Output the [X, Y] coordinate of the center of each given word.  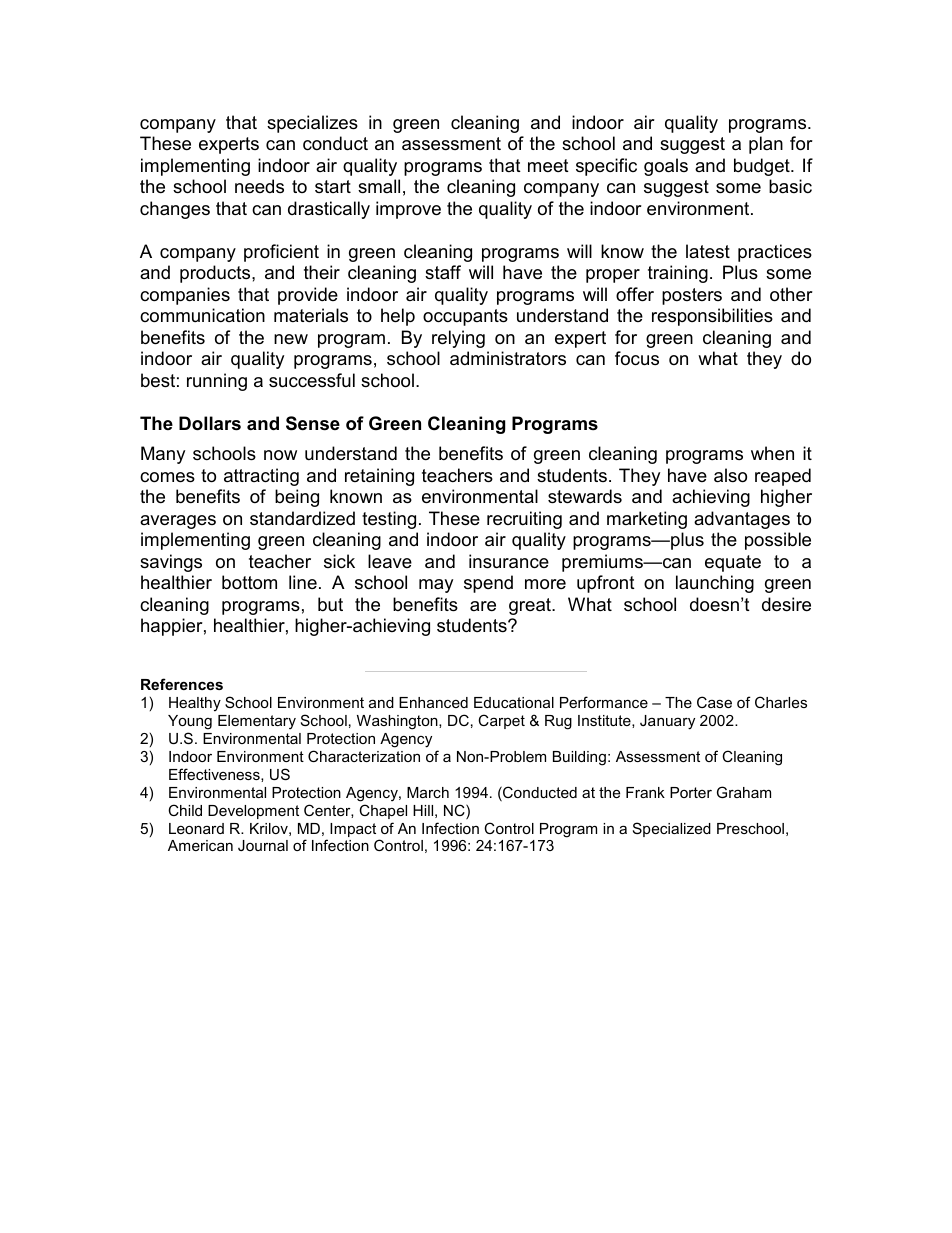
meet [548, 166]
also [730, 475]
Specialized [672, 829]
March [428, 792]
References [182, 684]
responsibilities [712, 317]
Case [714, 702]
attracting [261, 477]
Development [253, 812]
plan [766, 145]
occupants [465, 317]
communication [202, 315]
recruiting [524, 520]
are [483, 606]
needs [259, 186]
